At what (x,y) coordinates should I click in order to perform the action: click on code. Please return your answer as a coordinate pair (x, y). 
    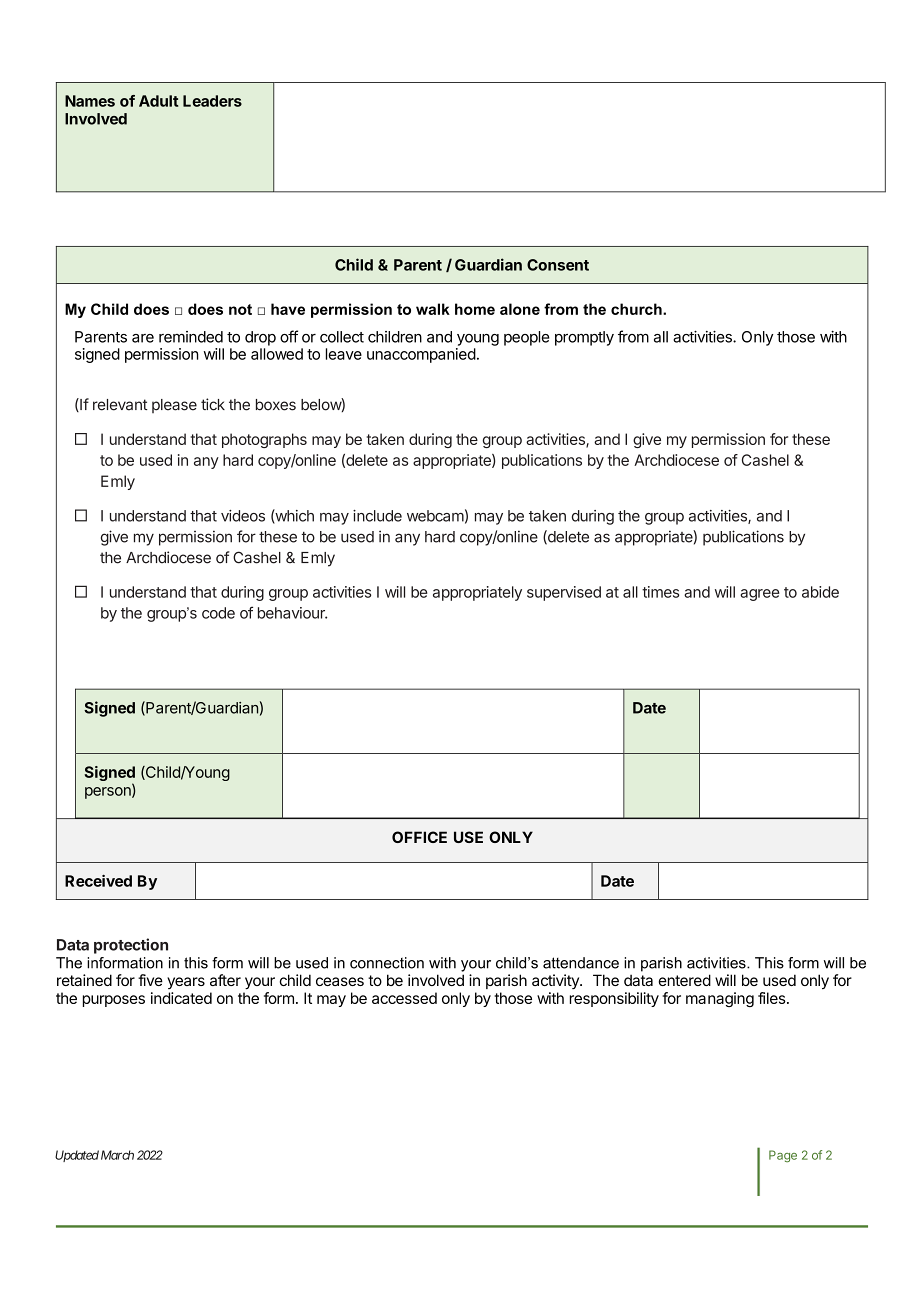
    Looking at the image, I should click on (218, 613).
